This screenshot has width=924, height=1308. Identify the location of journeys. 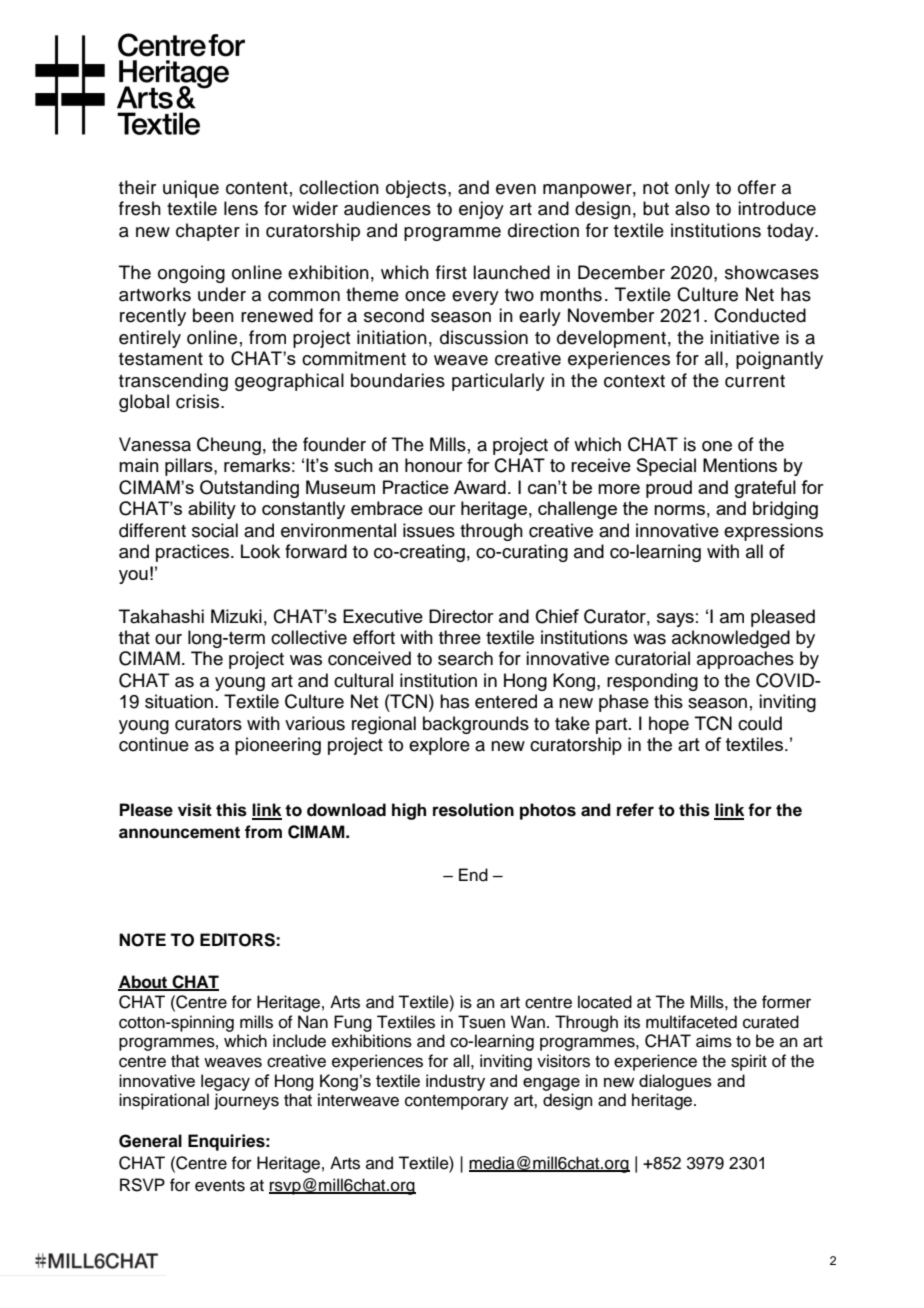
(246, 1101).
